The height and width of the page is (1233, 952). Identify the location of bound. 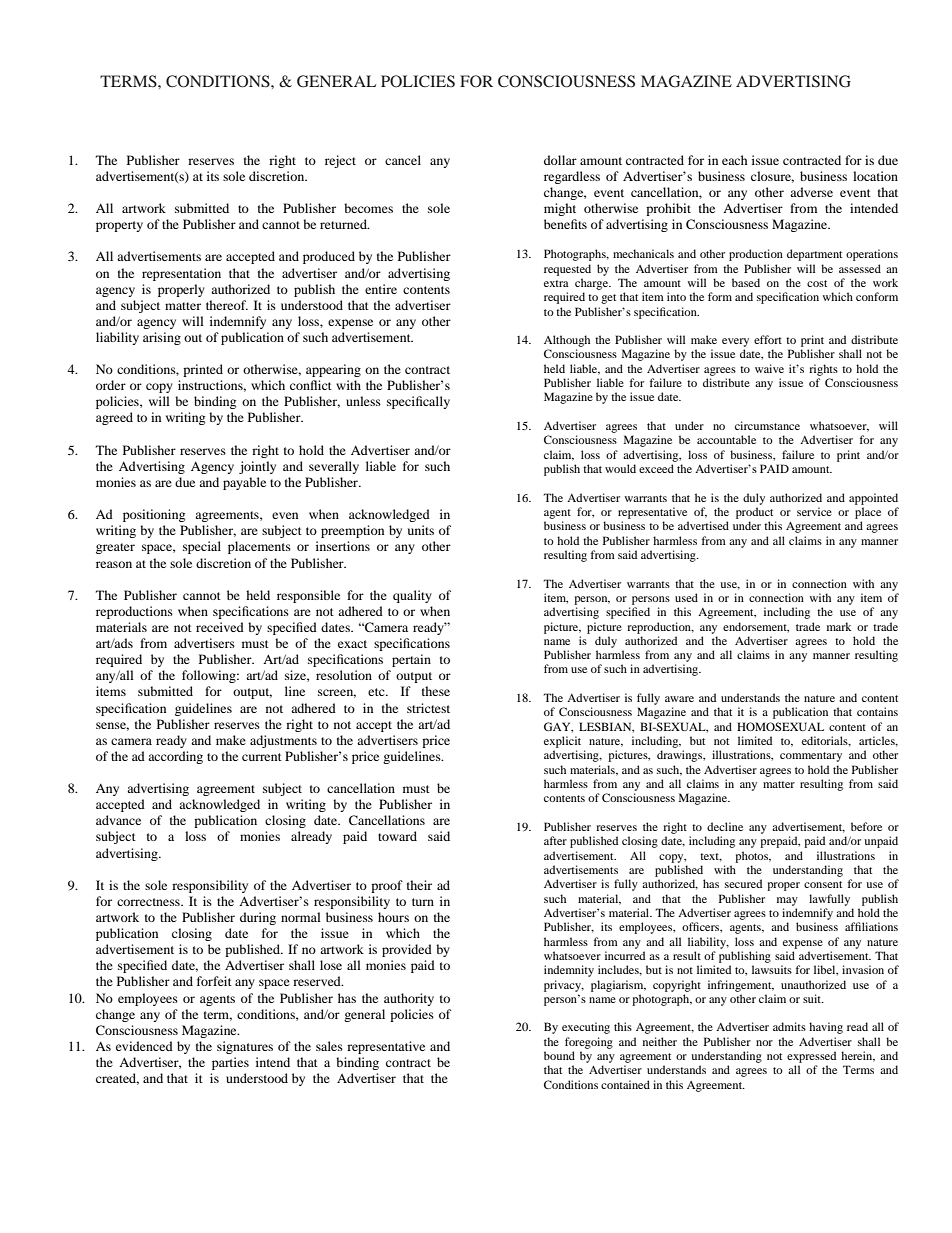
(559, 1055).
